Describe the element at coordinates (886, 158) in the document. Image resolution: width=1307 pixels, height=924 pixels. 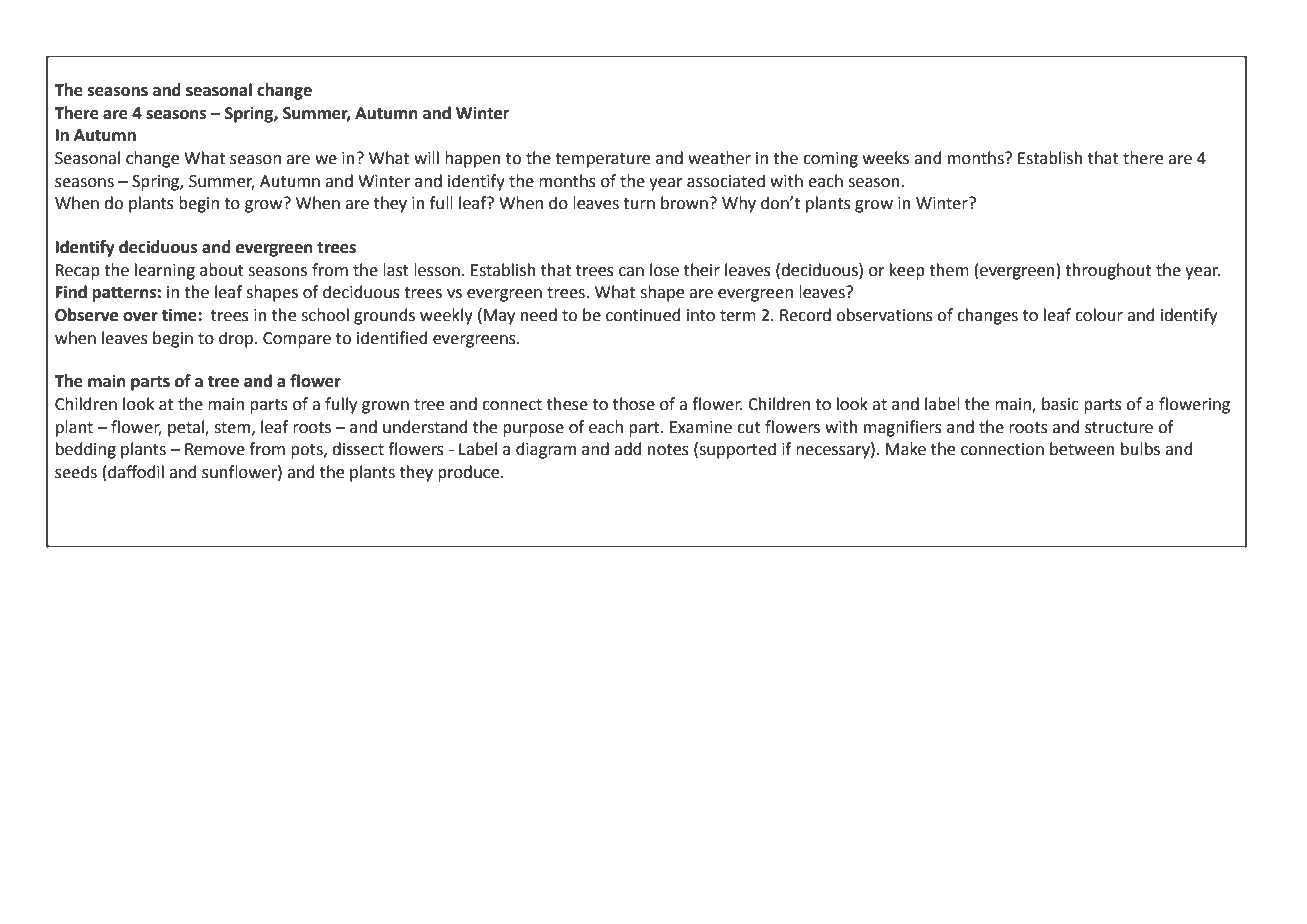
I see `weeks` at that location.
